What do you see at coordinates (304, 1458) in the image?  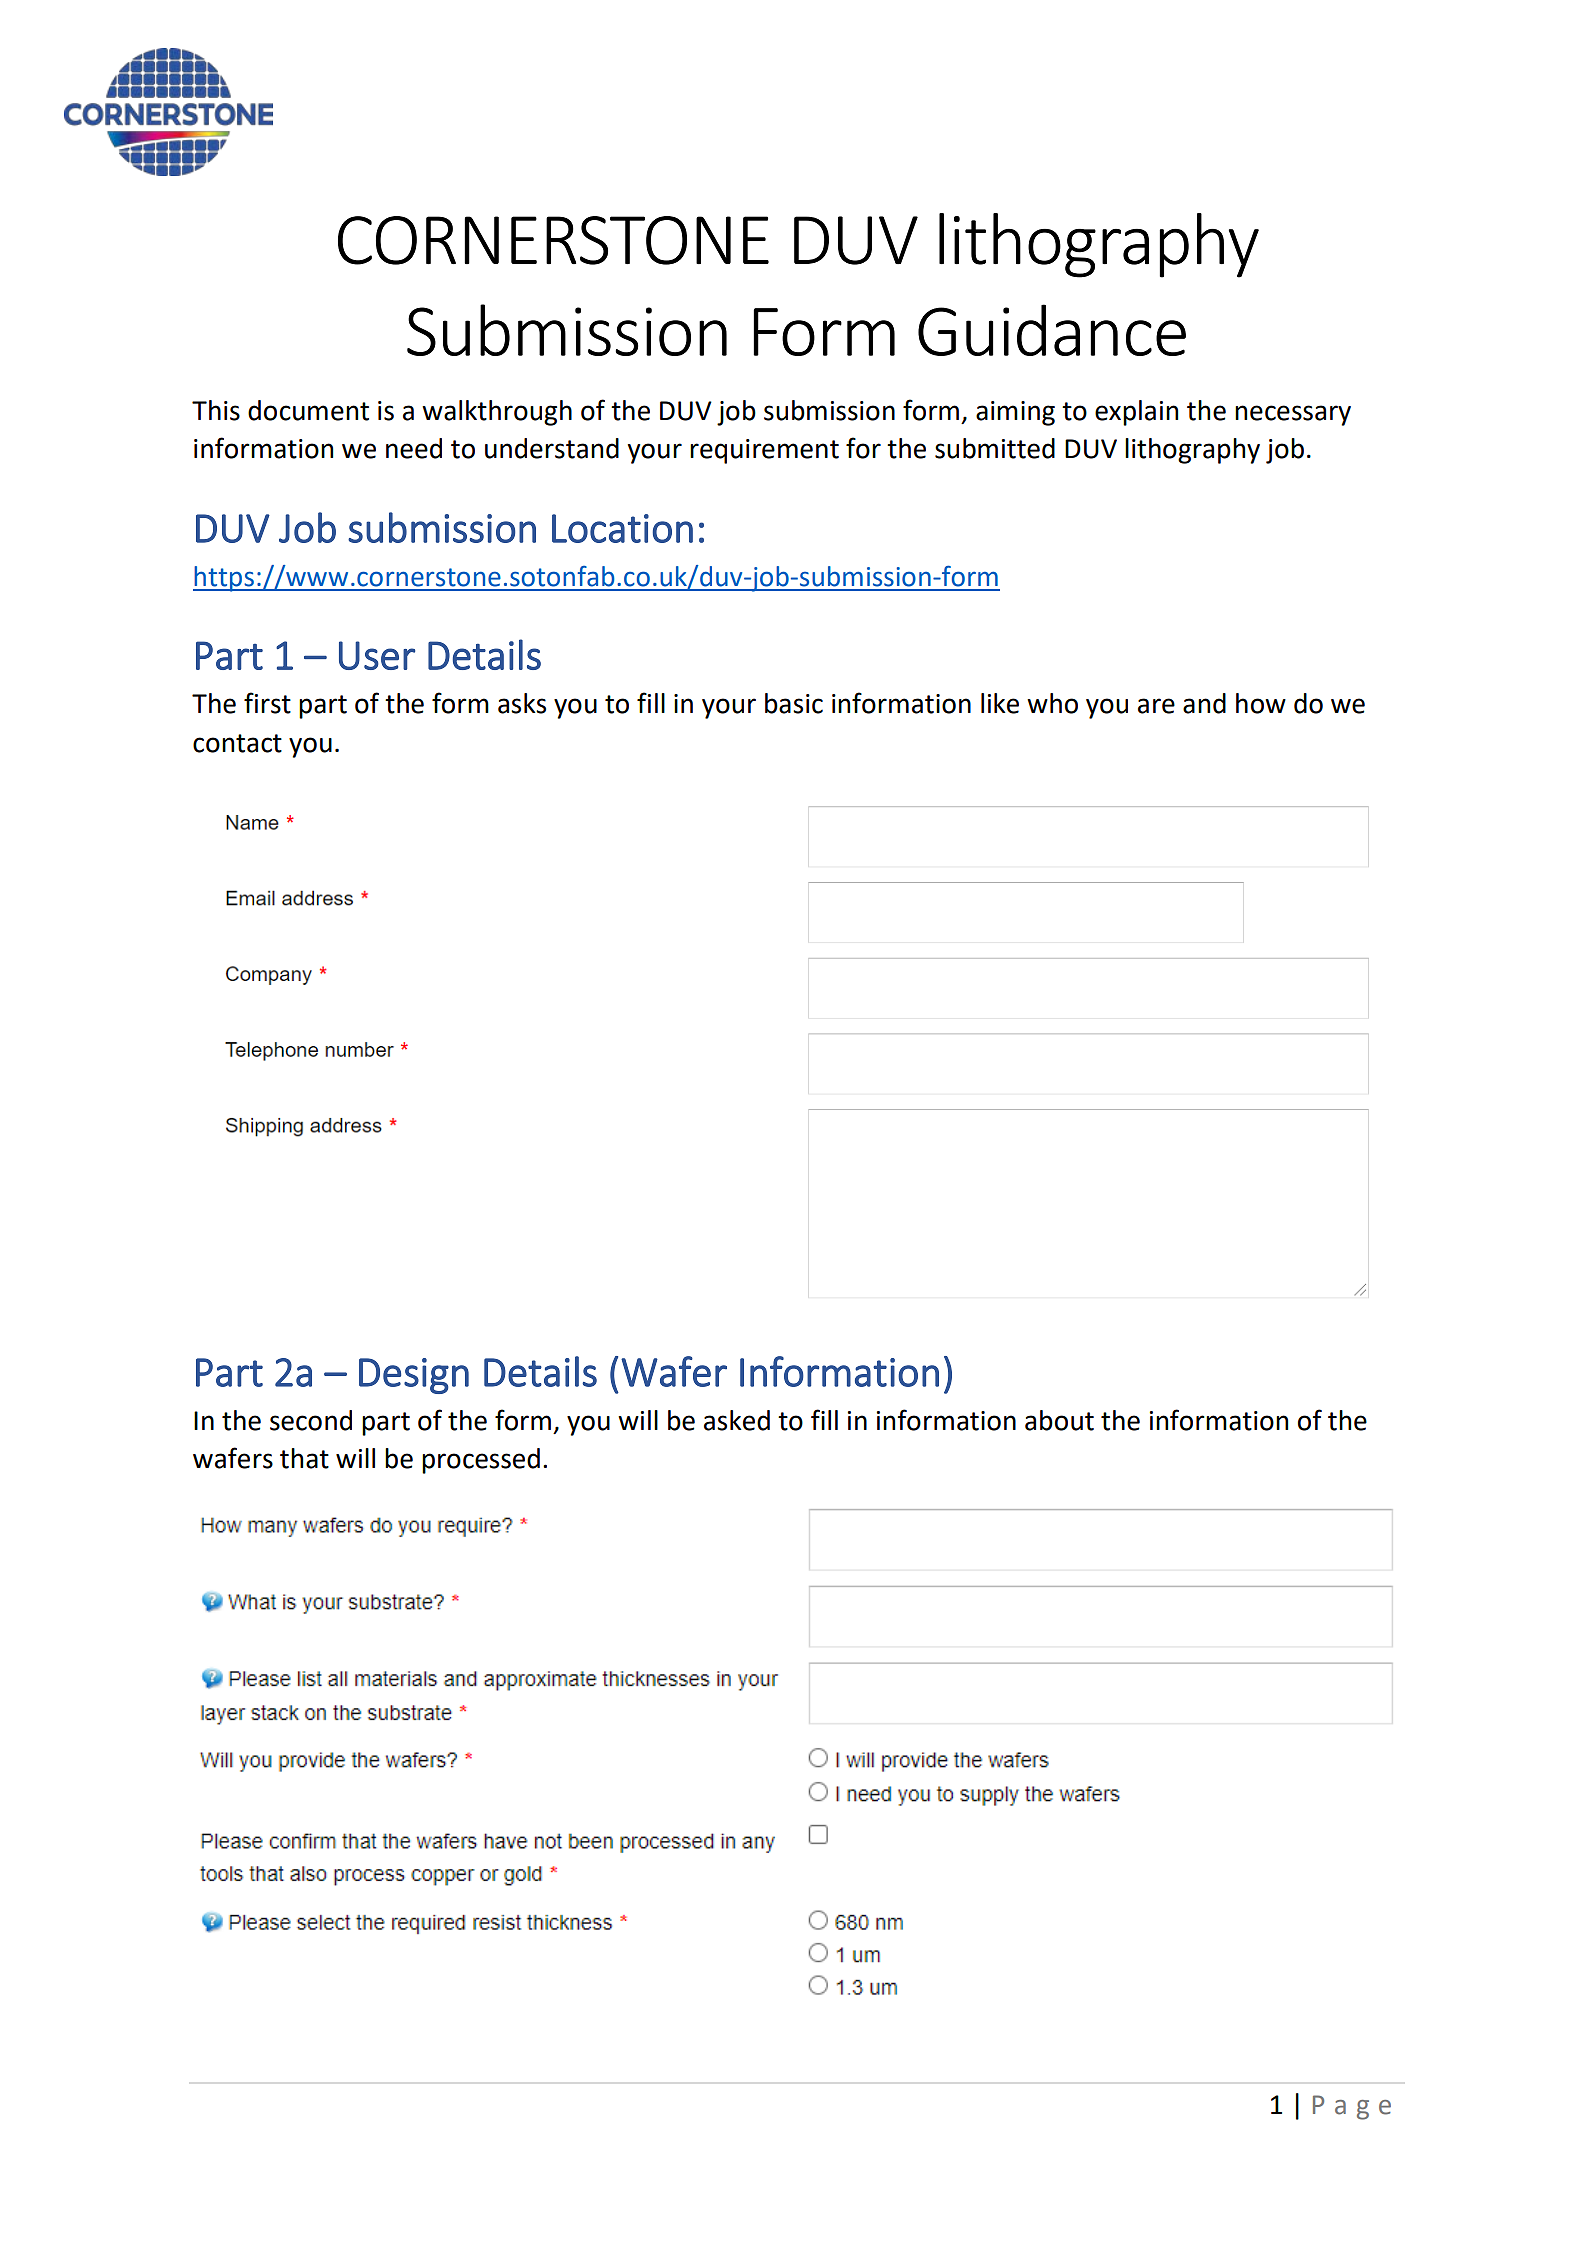 I see `that` at bounding box center [304, 1458].
